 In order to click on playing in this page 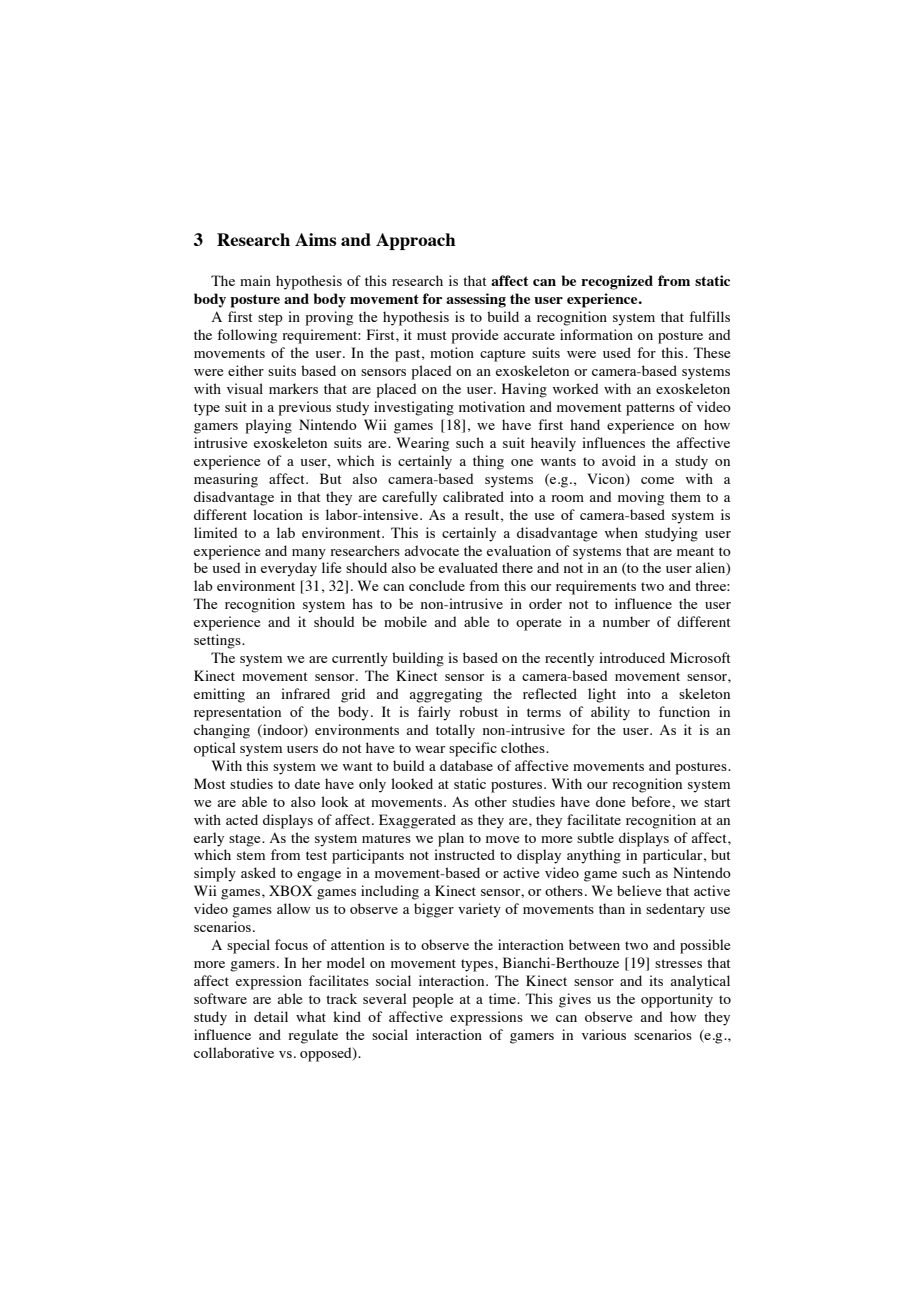, I will do `click(269, 426)`.
